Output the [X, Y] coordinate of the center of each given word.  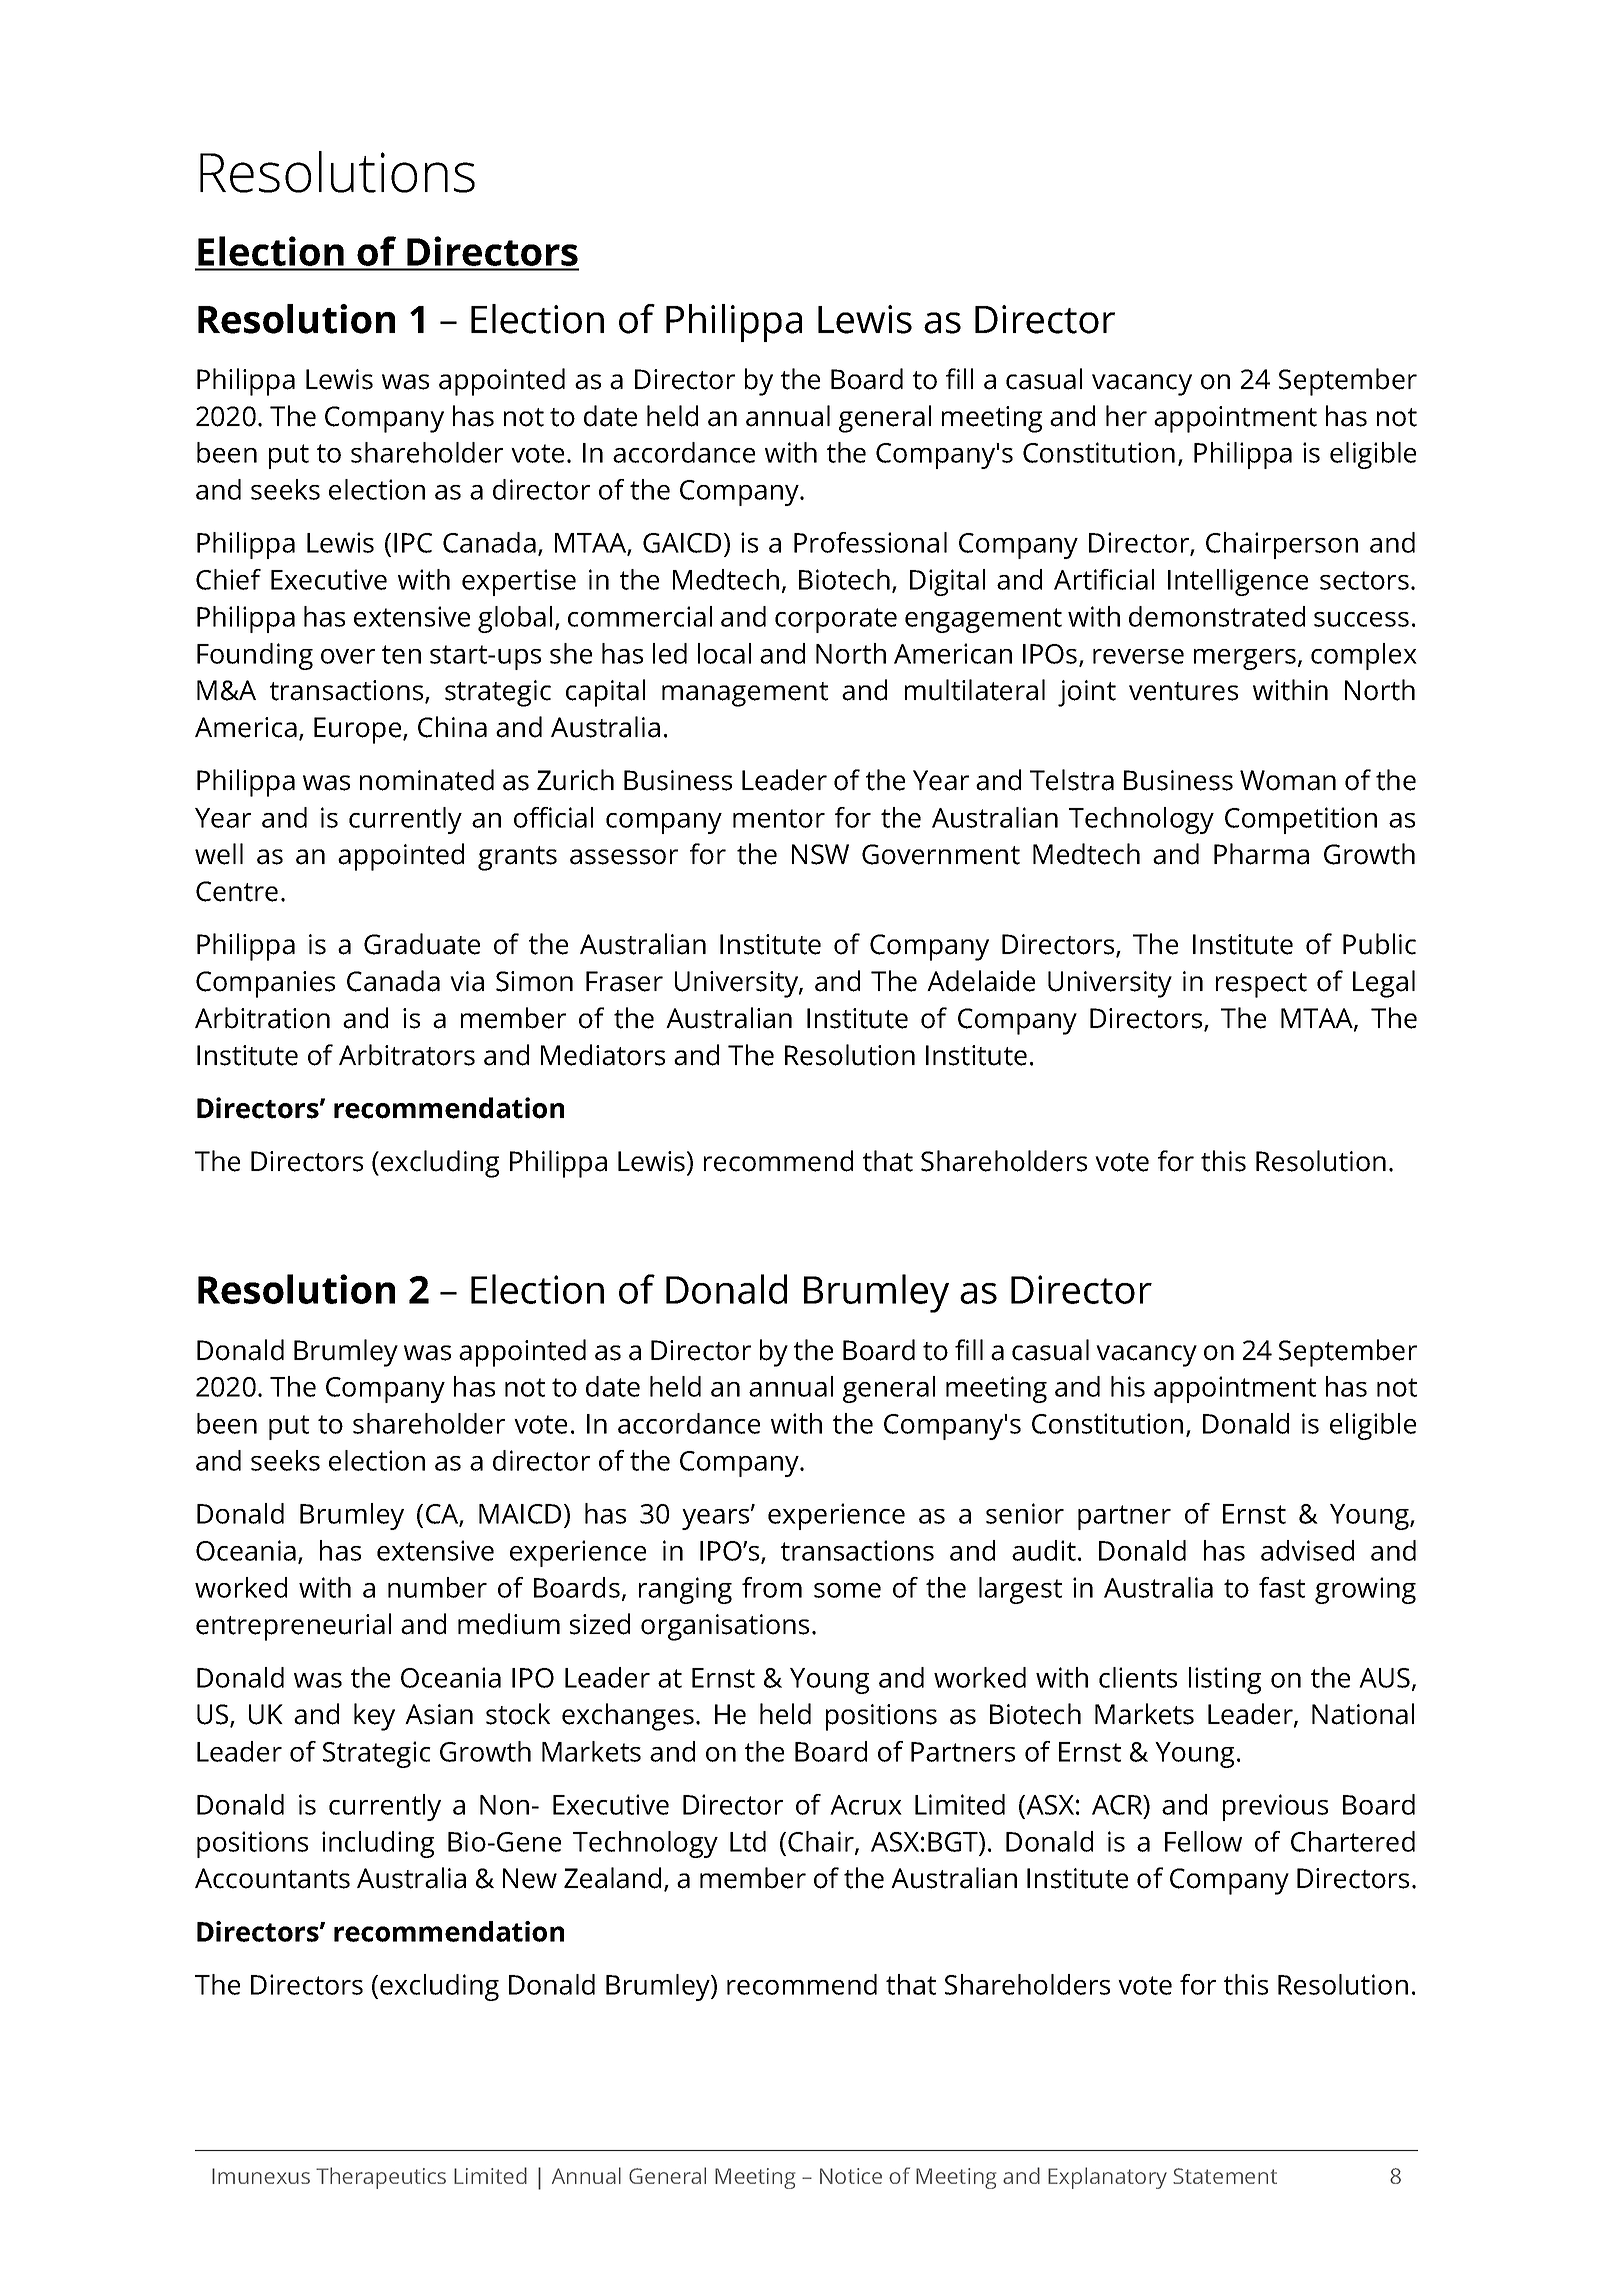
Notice [851, 2176]
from [772, 1587]
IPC [413, 543]
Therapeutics [381, 2178]
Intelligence [1238, 582]
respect [1261, 985]
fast [1282, 1587]
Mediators [603, 1055]
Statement [1225, 2176]
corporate [836, 620]
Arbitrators [407, 1055]
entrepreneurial [293, 1627]
